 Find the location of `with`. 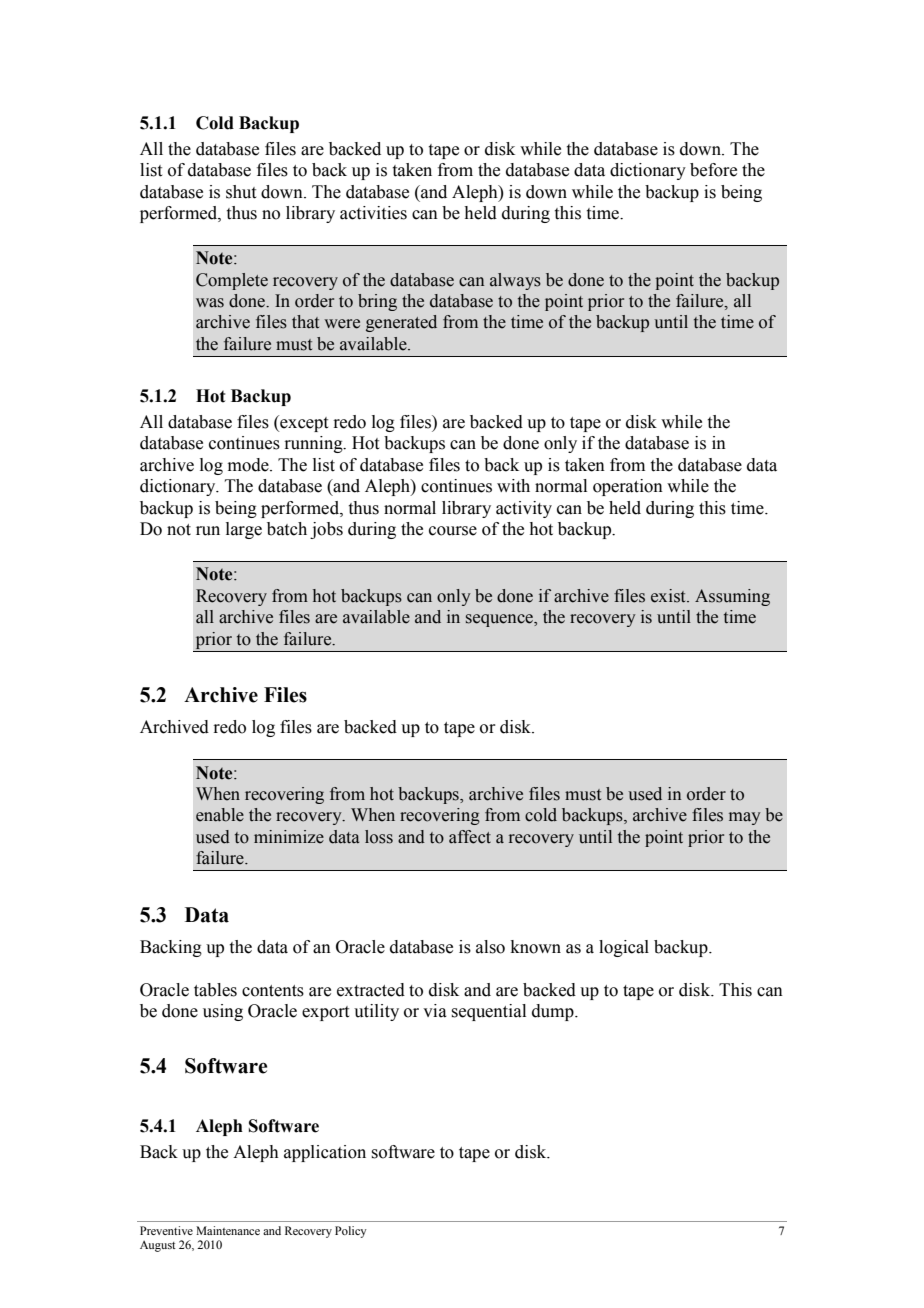

with is located at coordinates (513, 486).
